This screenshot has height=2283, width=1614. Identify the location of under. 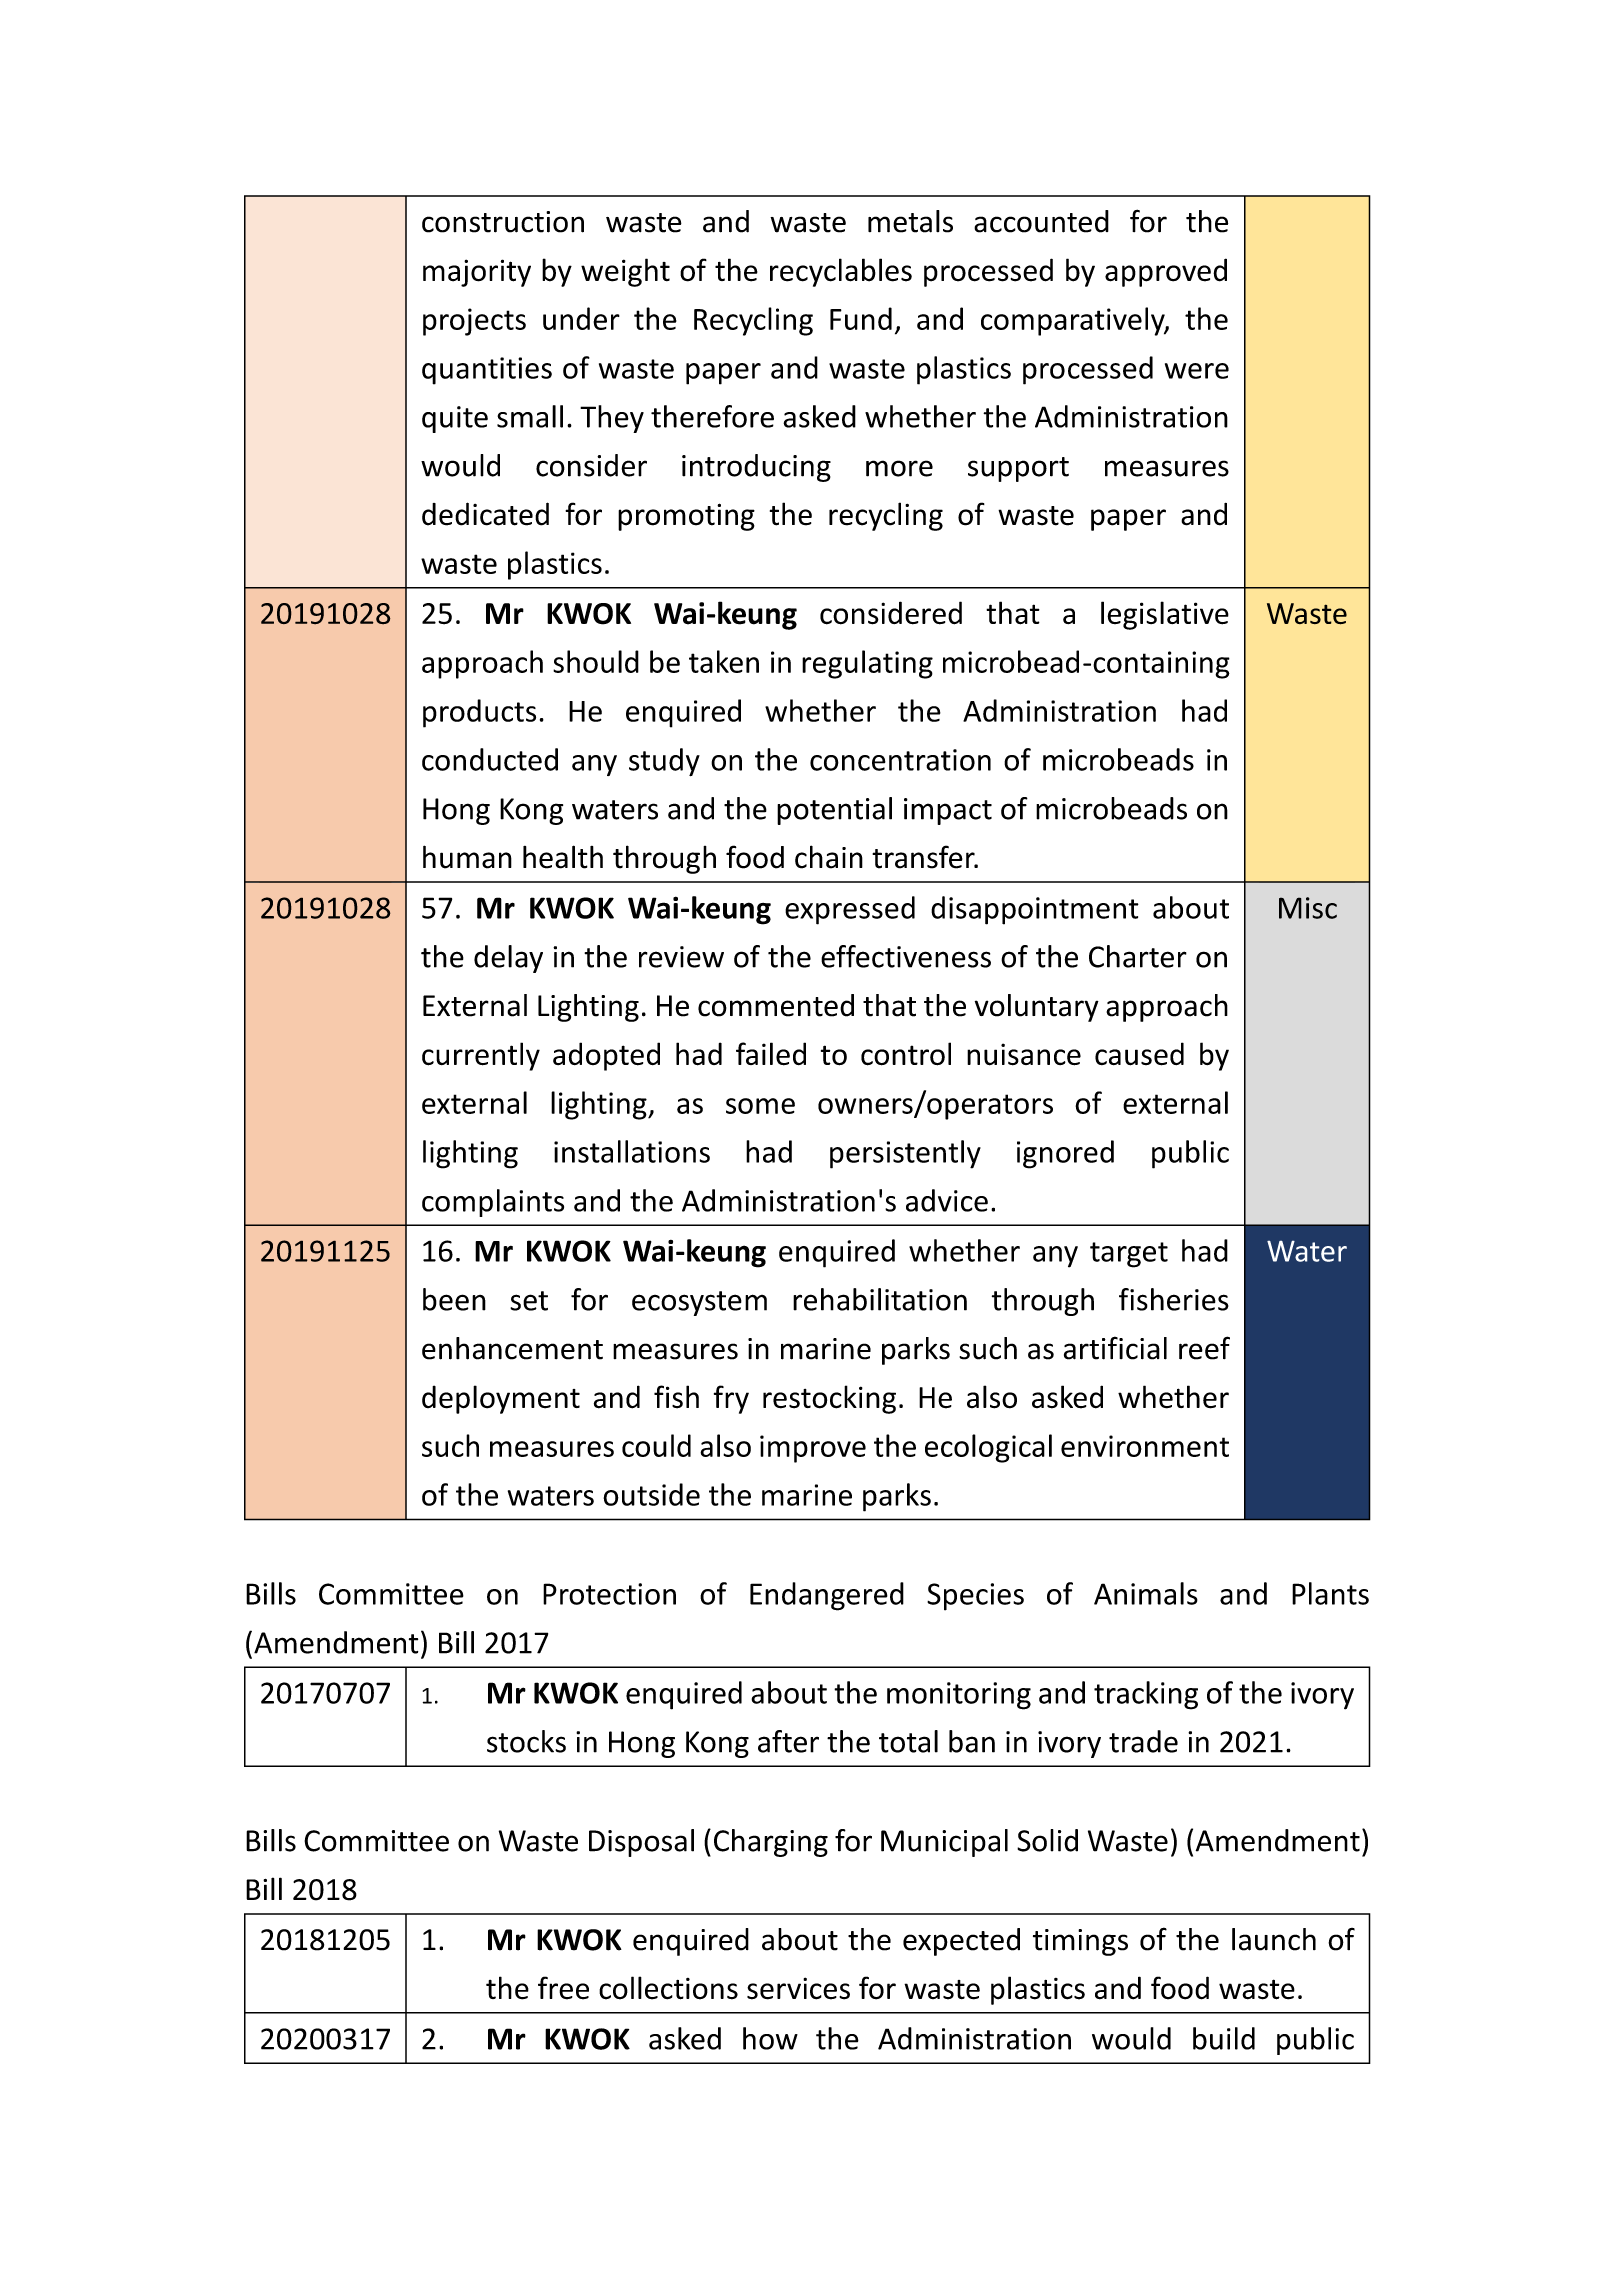
(581, 318).
